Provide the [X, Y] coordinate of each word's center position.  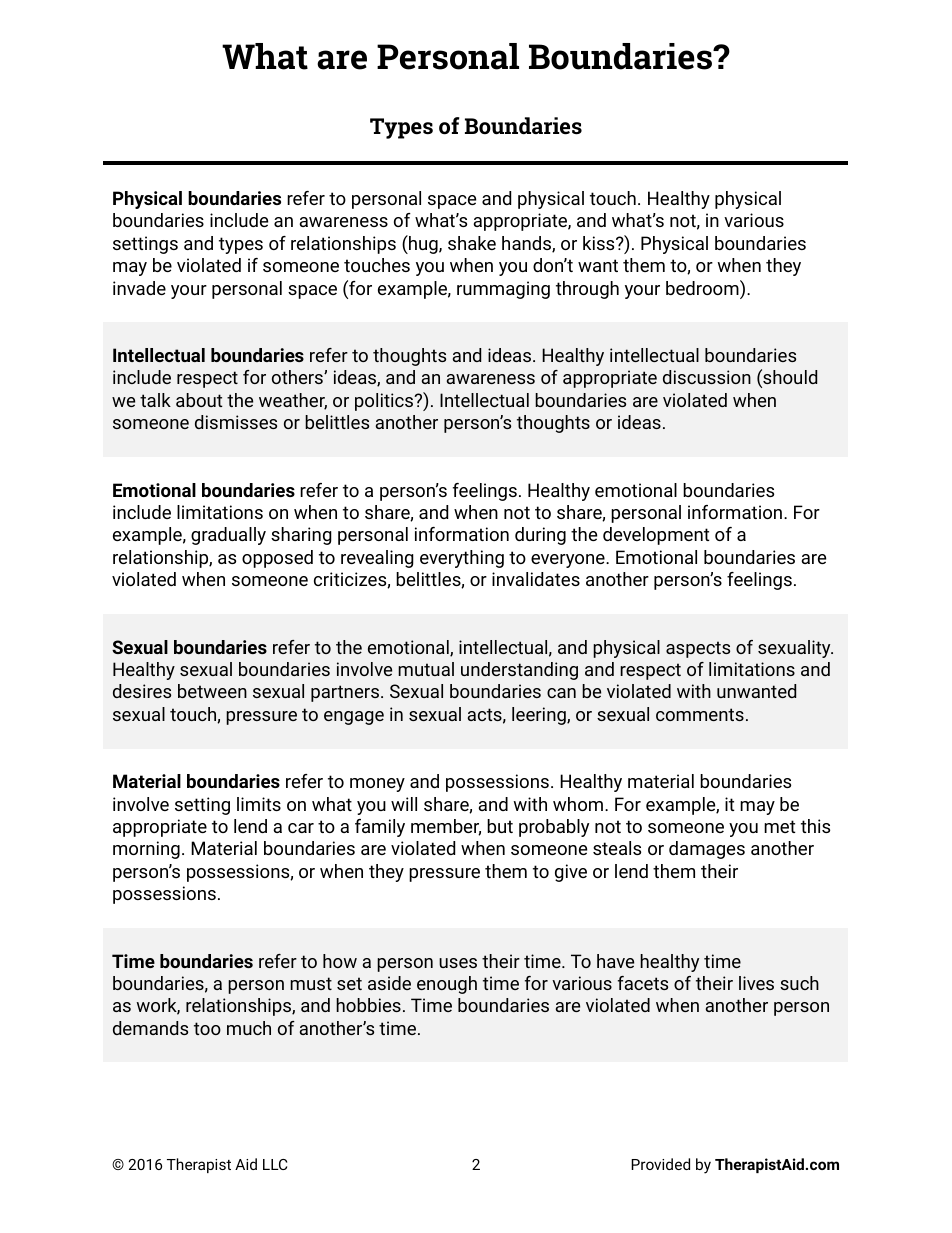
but [500, 826]
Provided [660, 1164]
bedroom [703, 287]
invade [139, 288]
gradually [228, 536]
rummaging [503, 290]
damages [707, 850]
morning [146, 850]
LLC [275, 1164]
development [656, 536]
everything [462, 559]
